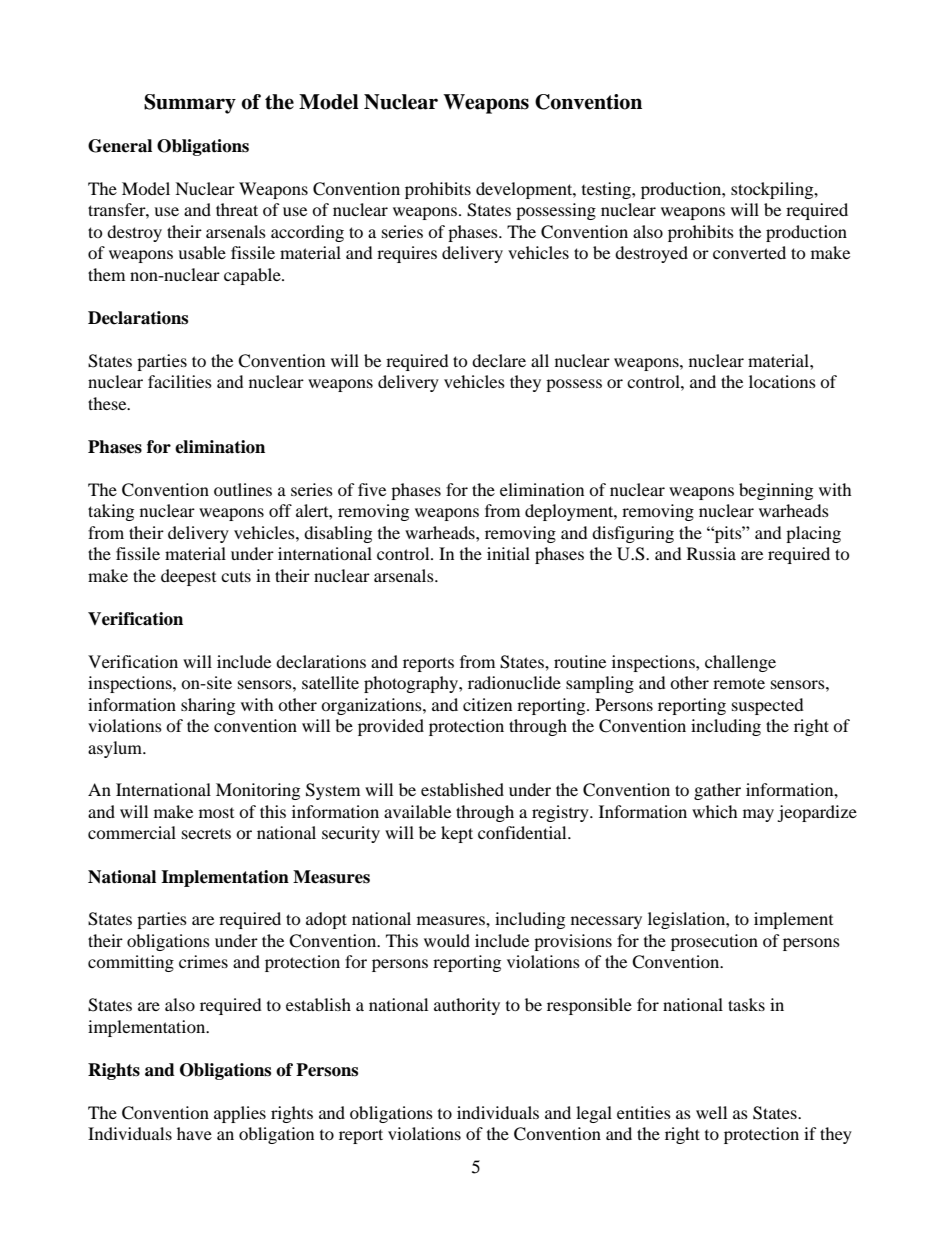 This document has height=1233, width=952. What do you see at coordinates (508, 553) in the document?
I see `initial` at bounding box center [508, 553].
